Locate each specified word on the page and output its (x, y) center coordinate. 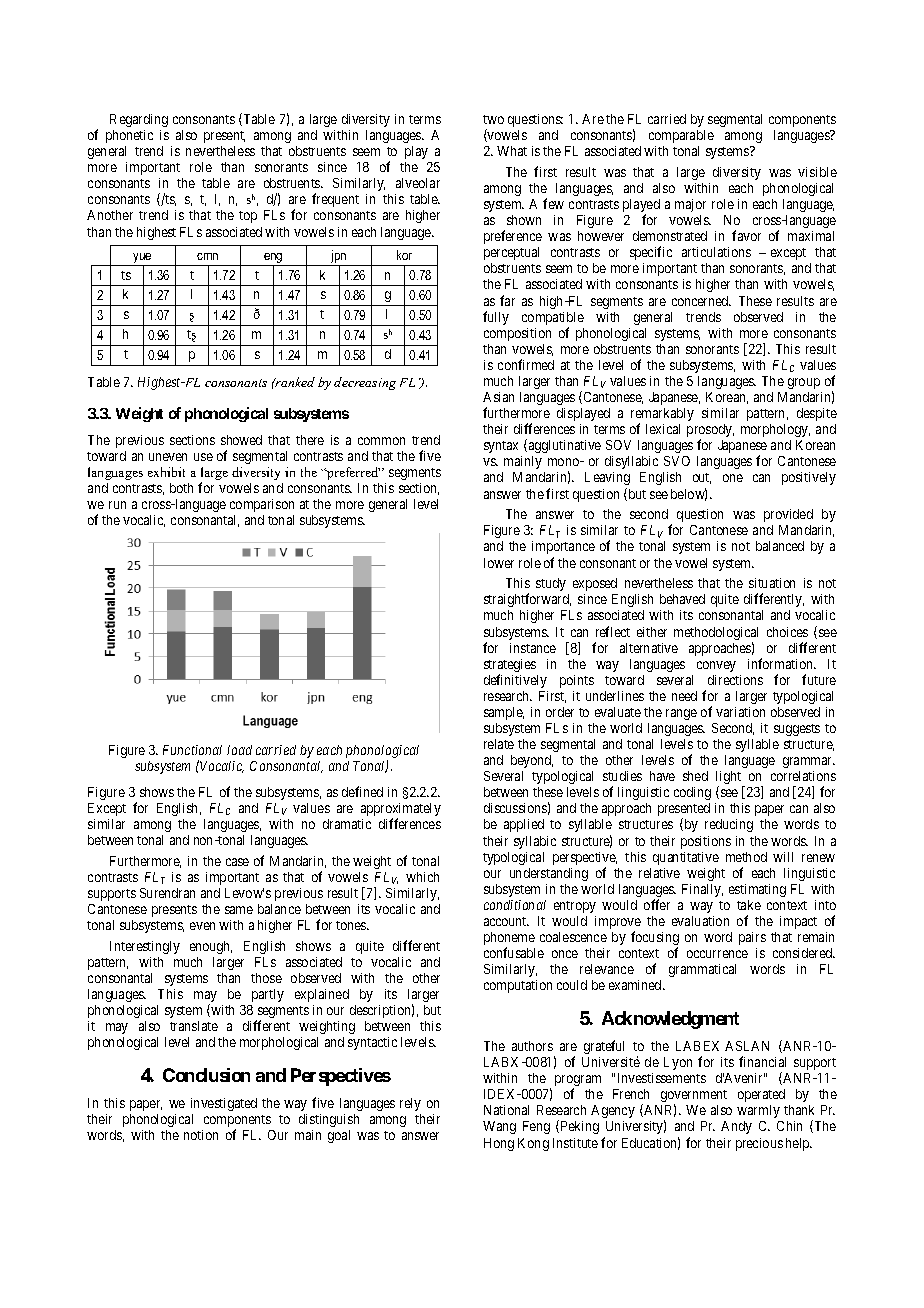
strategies (510, 667)
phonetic (129, 136)
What (512, 151)
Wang (499, 1127)
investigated (224, 1104)
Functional (192, 750)
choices (787, 632)
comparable (681, 136)
